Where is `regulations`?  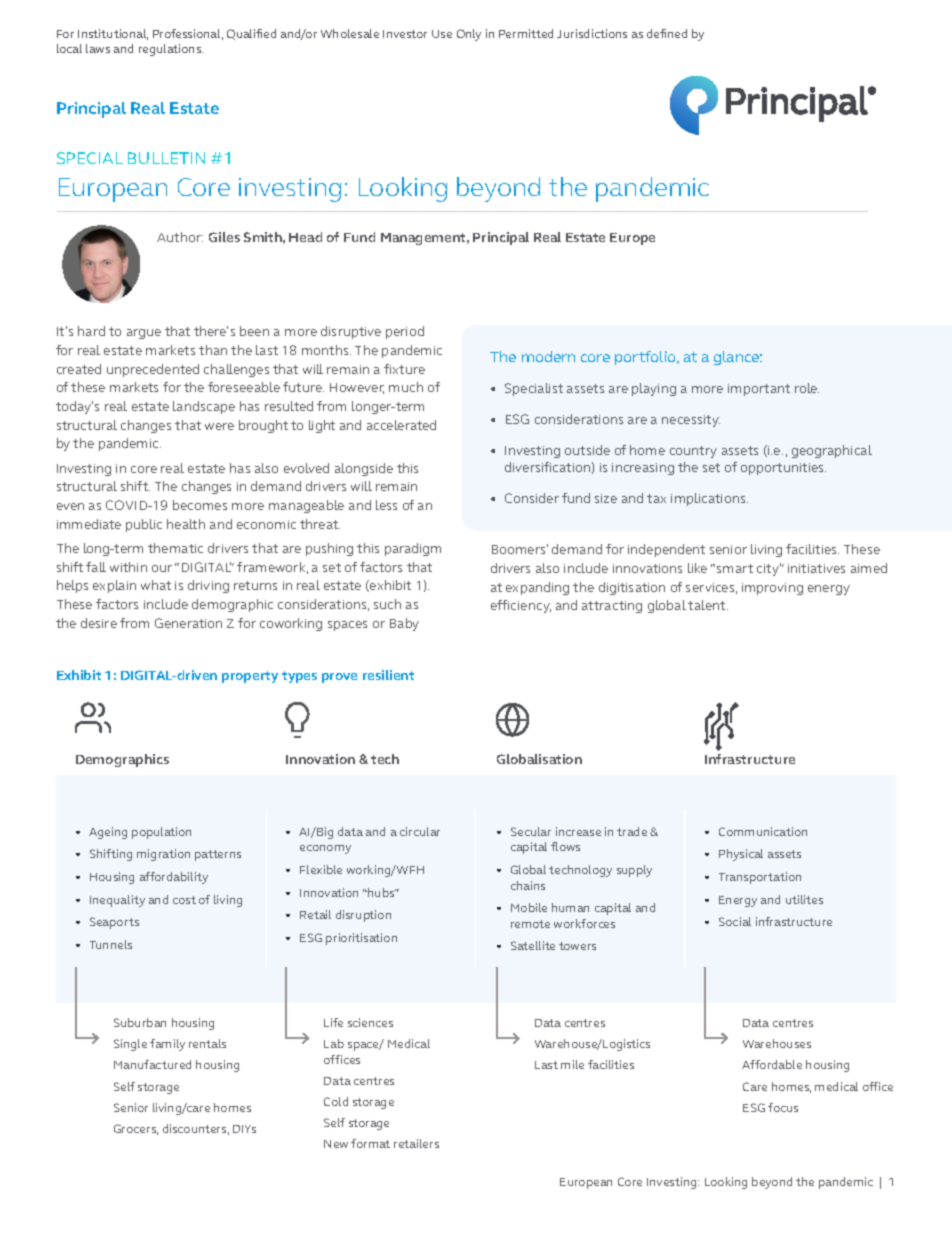
regulations is located at coordinates (171, 50).
